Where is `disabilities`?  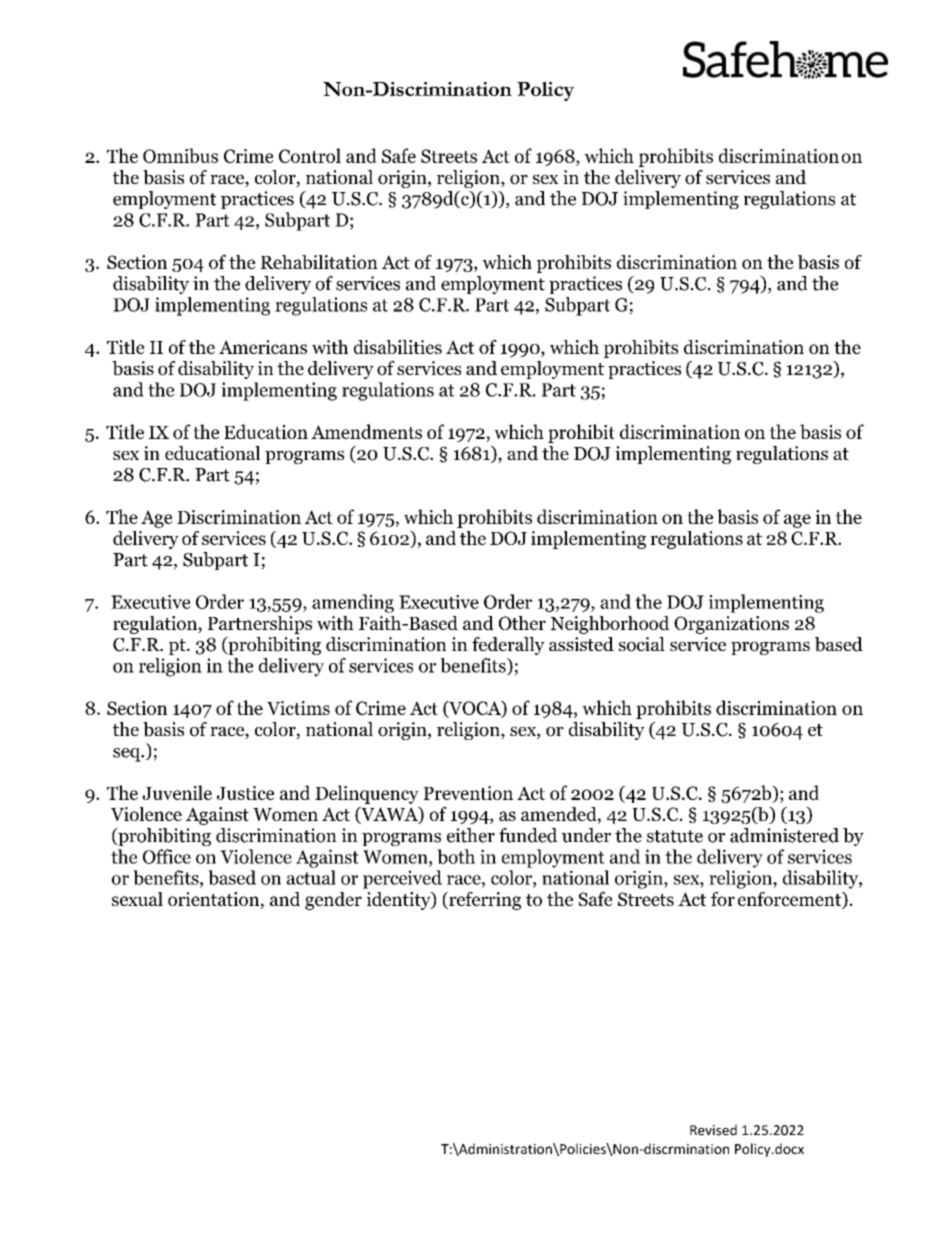 disabilities is located at coordinates (398, 347).
